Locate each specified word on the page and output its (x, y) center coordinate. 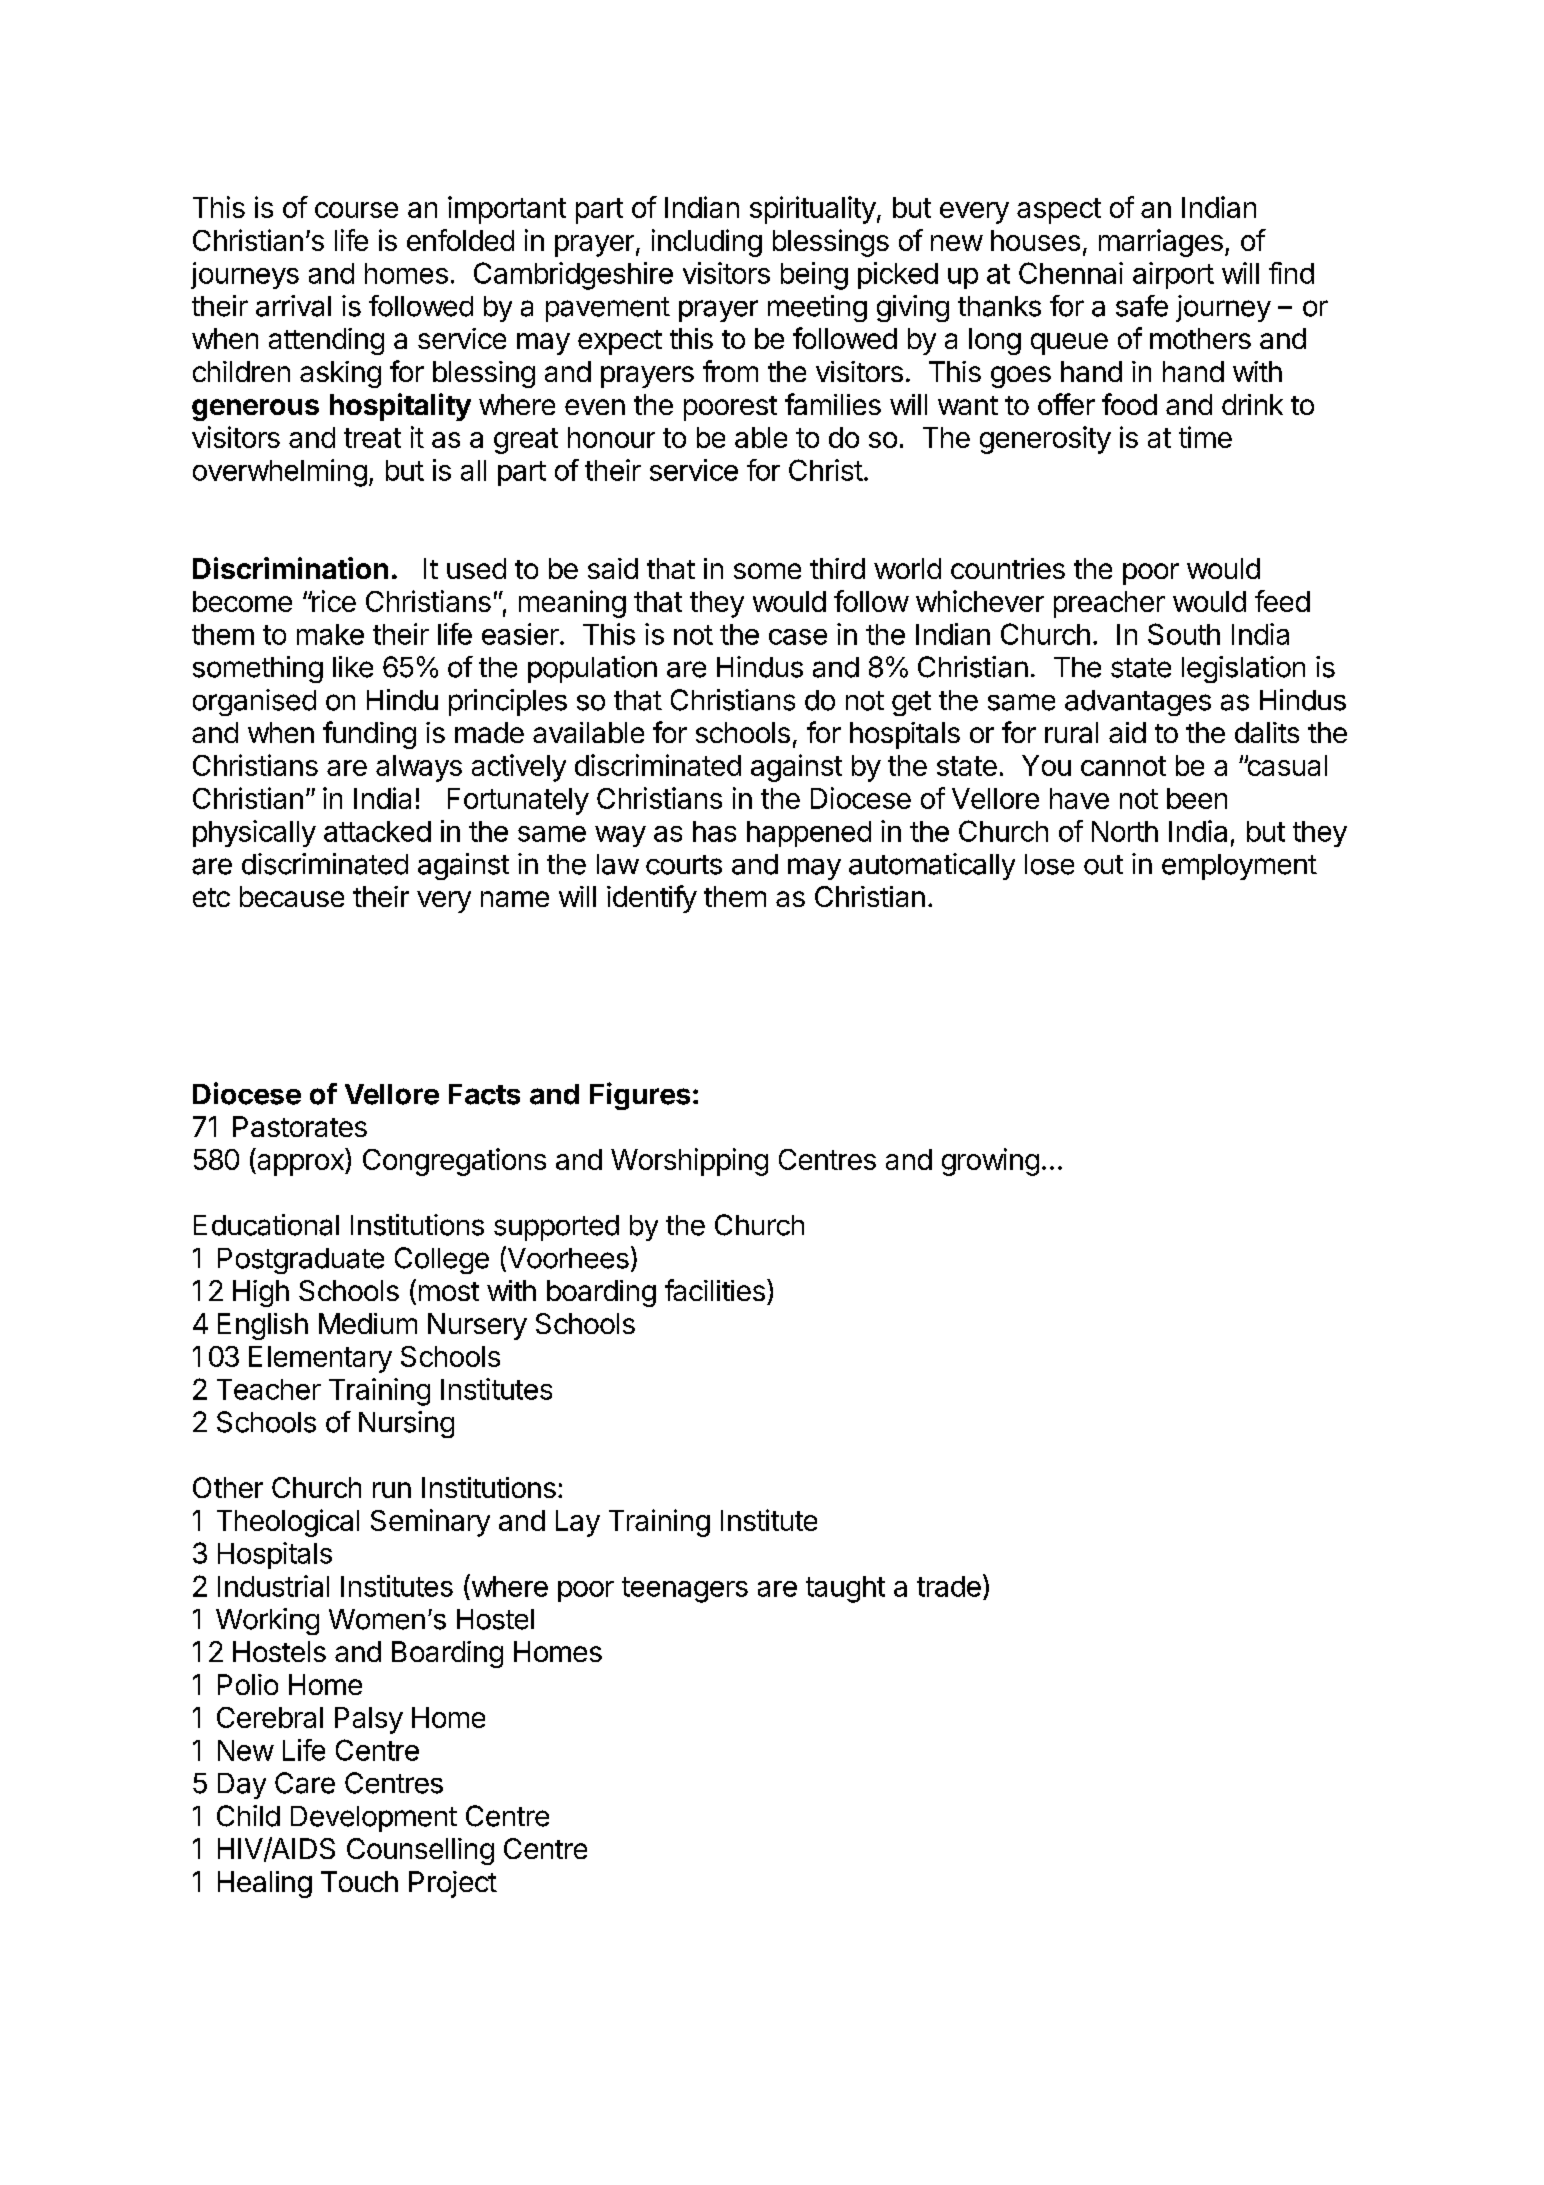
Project (453, 1884)
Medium (368, 1323)
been (1197, 798)
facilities (715, 1290)
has (714, 831)
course (356, 210)
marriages (1161, 243)
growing (990, 1162)
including (707, 243)
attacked (377, 831)
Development (374, 1819)
